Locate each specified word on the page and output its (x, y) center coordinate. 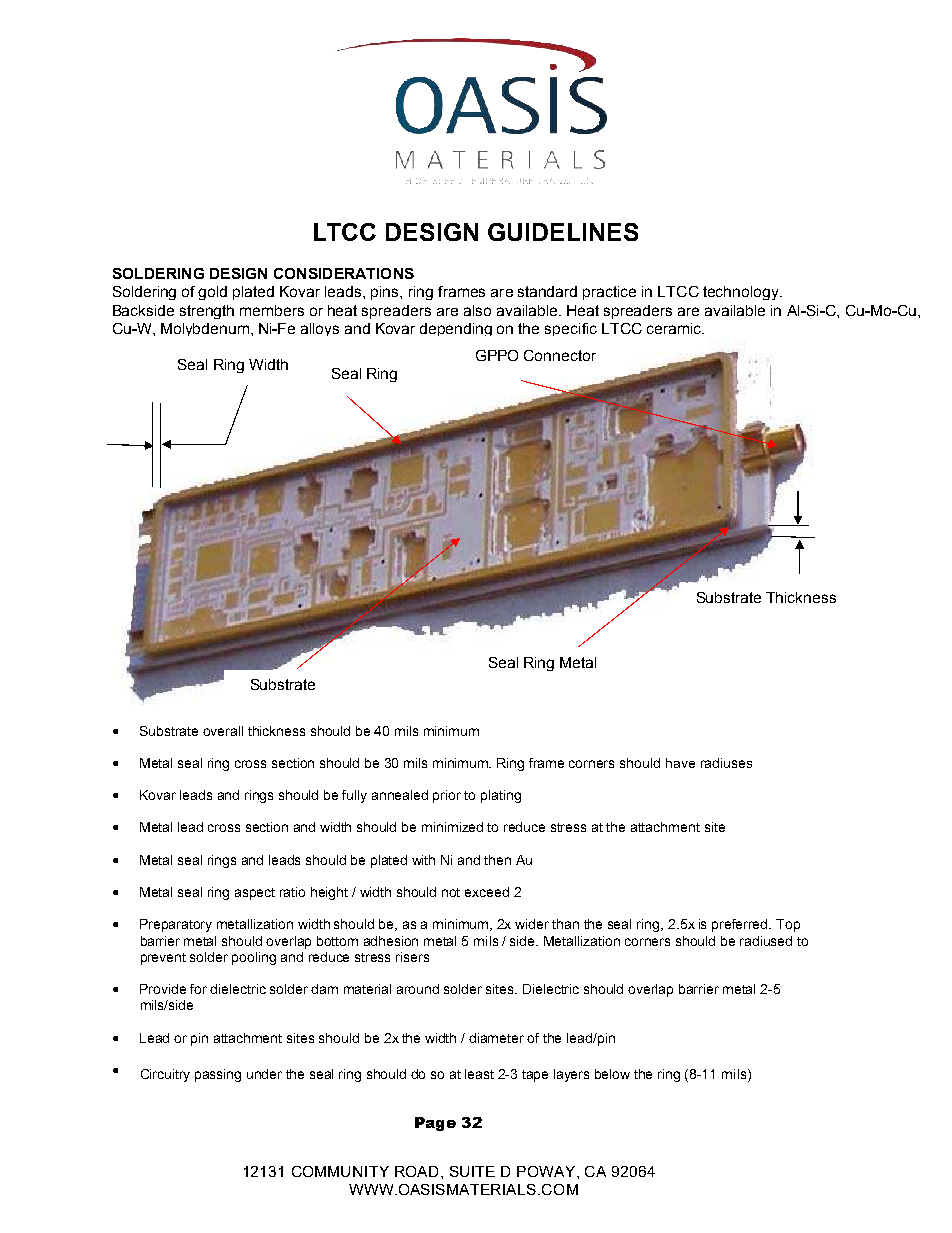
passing (218, 1075)
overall (223, 731)
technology (742, 293)
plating (501, 796)
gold (212, 293)
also (477, 310)
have (680, 763)
